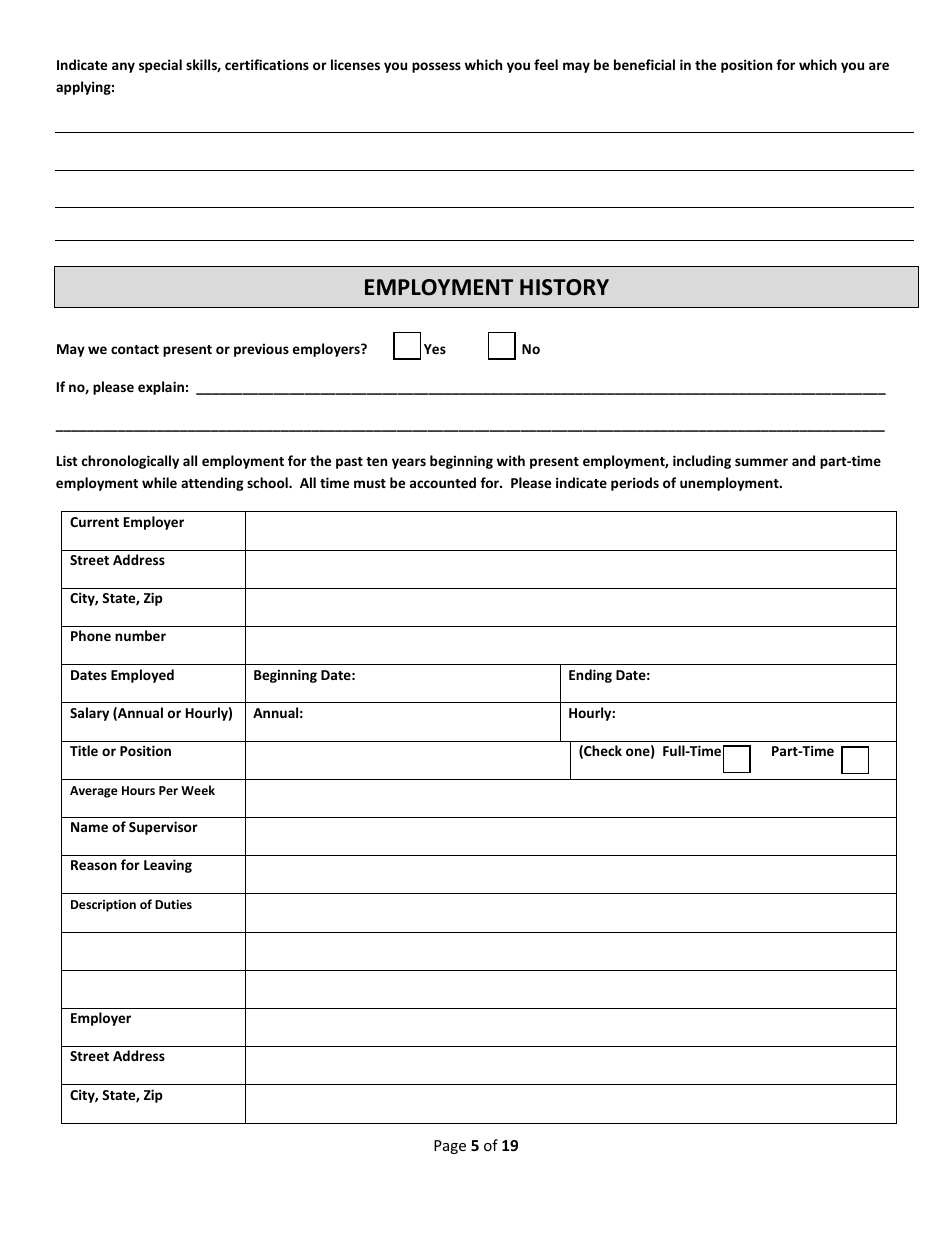  Describe the element at coordinates (168, 866) in the screenshot. I see `Leaving` at that location.
